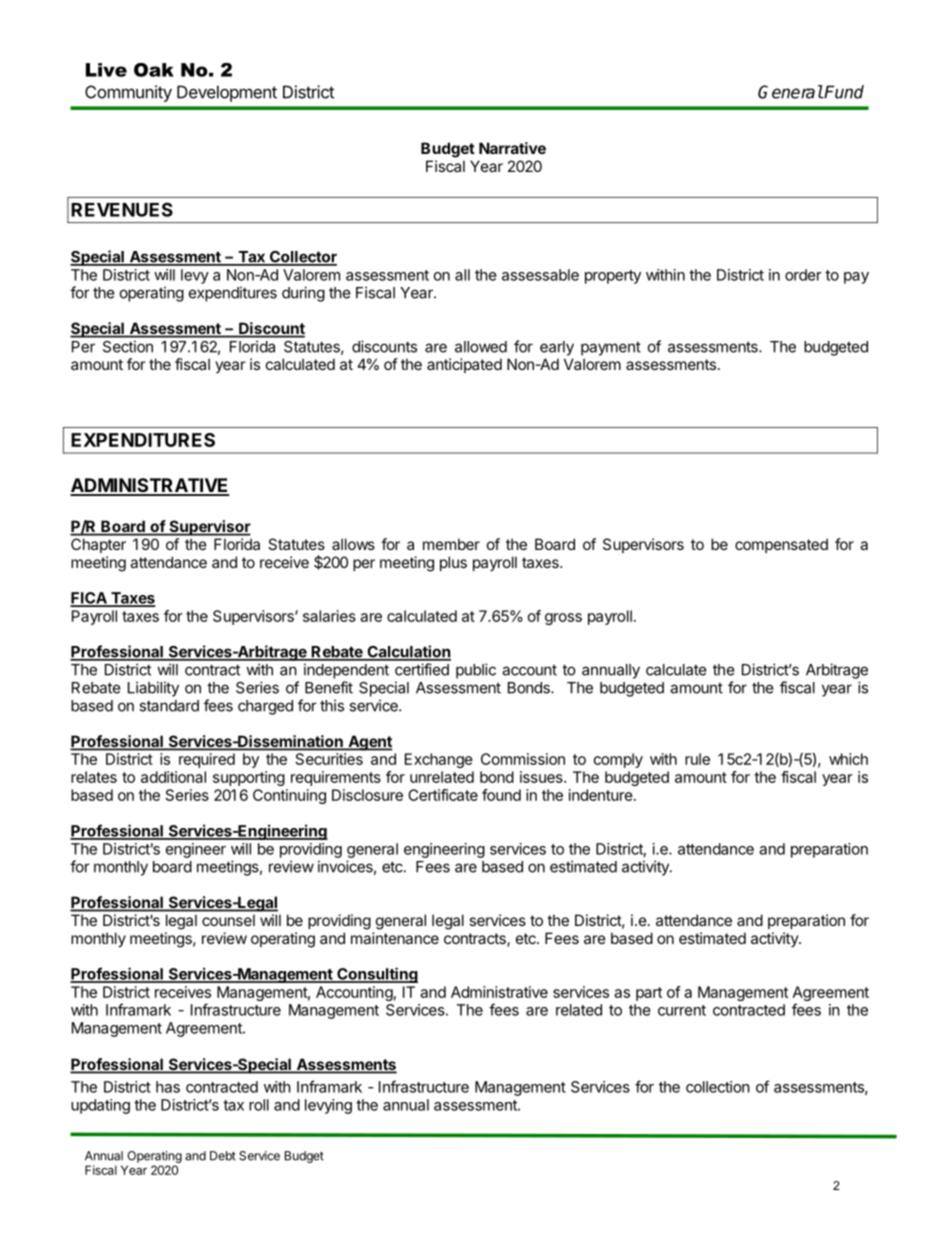 Image resolution: width=952 pixels, height=1233 pixels. I want to click on during, so click(303, 294).
